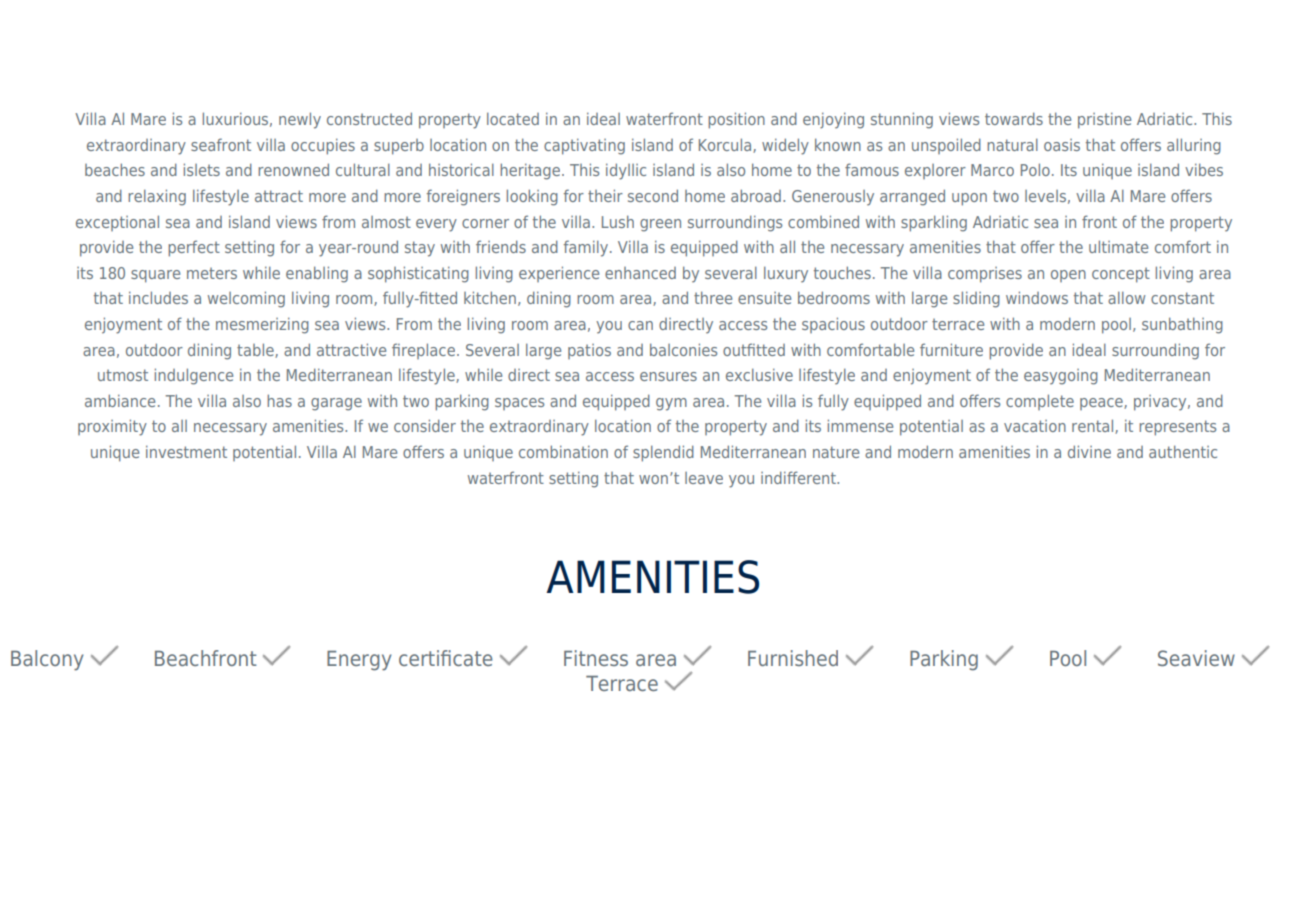 The height and width of the image is (924, 1308). What do you see at coordinates (584, 146) in the image?
I see `captivating` at bounding box center [584, 146].
